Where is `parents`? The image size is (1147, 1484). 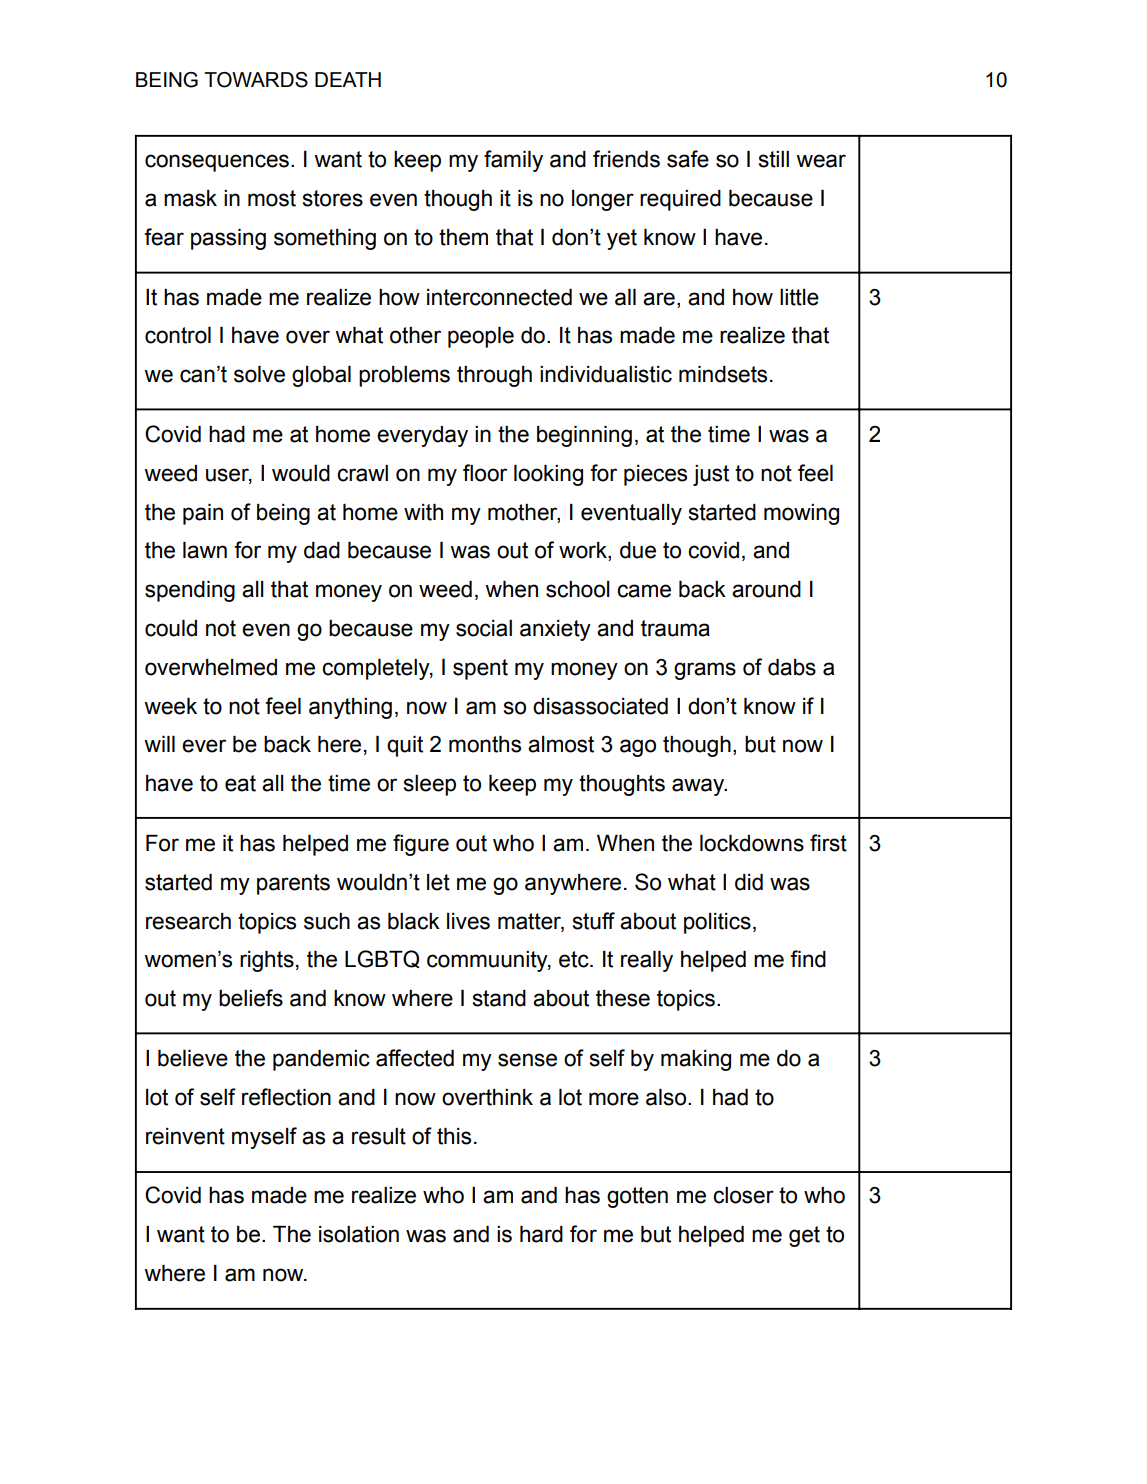 parents is located at coordinates (293, 884).
